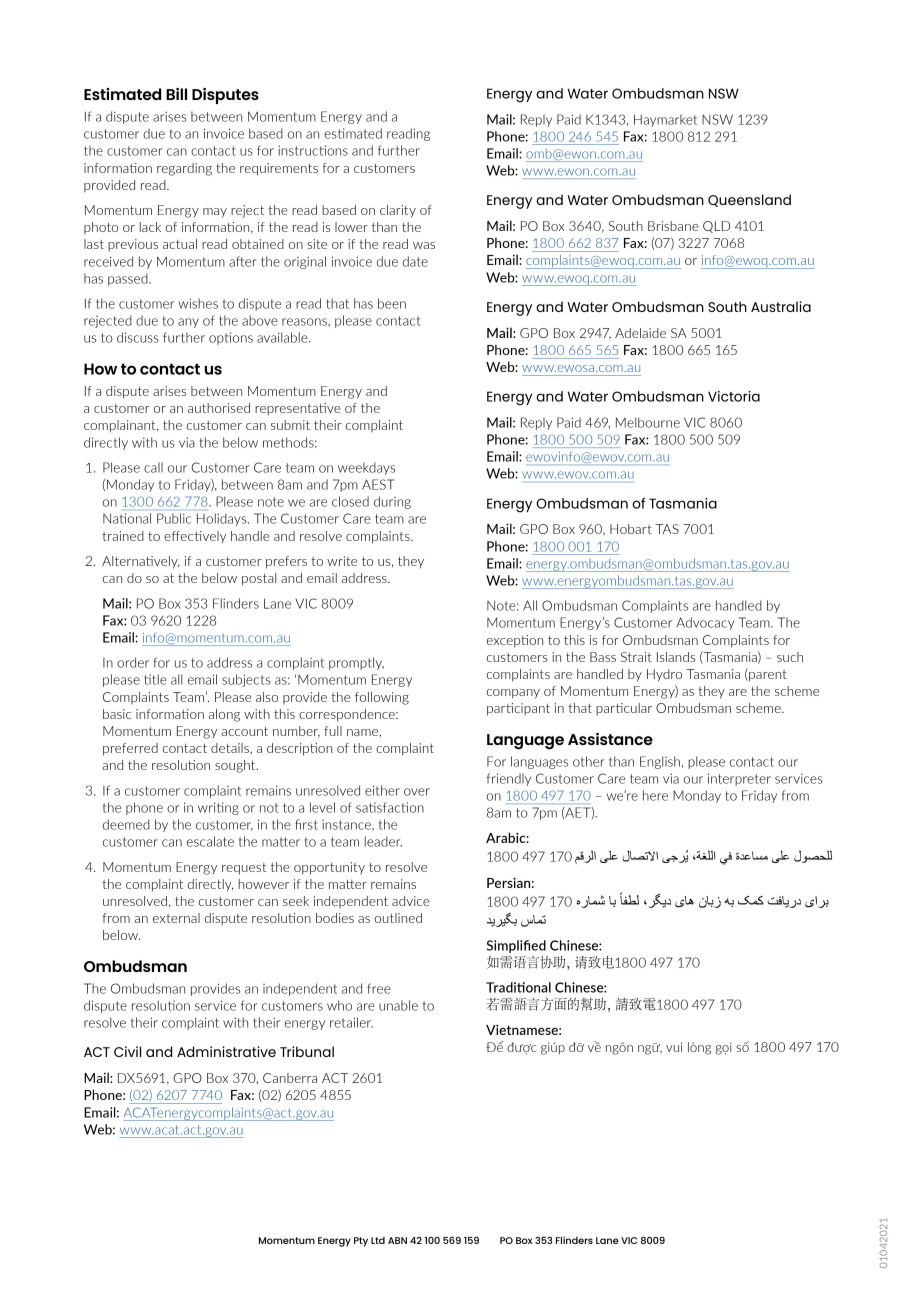 The width and height of the screenshot is (924, 1308). What do you see at coordinates (674, 1047) in the screenshot?
I see `vui` at bounding box center [674, 1047].
